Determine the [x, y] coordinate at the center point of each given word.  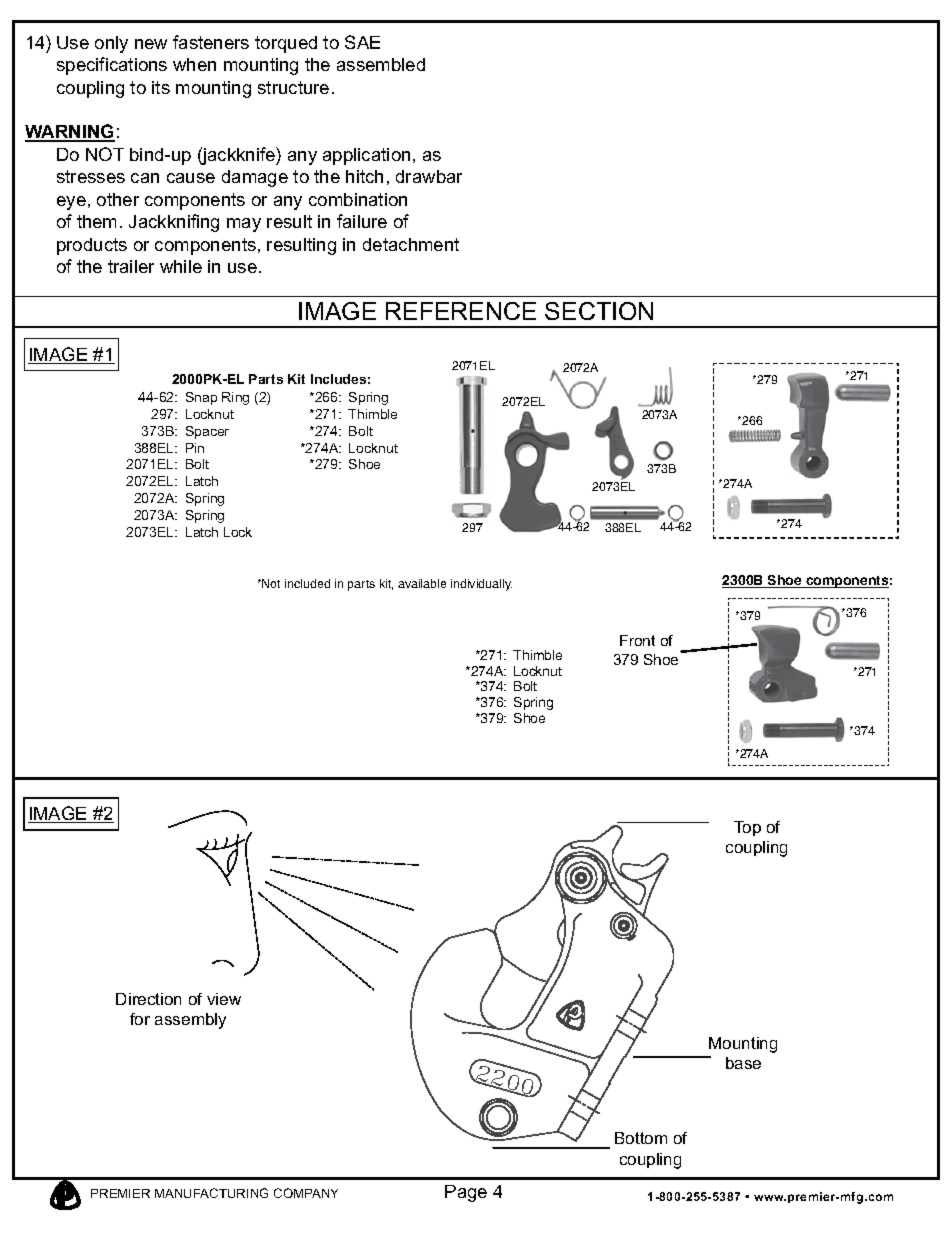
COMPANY [306, 1193]
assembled [381, 64]
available [422, 583]
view [224, 999]
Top [747, 828]
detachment [411, 244]
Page [466, 1193]
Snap [201, 398]
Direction [148, 999]
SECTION [599, 311]
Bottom [641, 1138]
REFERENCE [461, 311]
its [161, 87]
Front [637, 640]
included [307, 583]
